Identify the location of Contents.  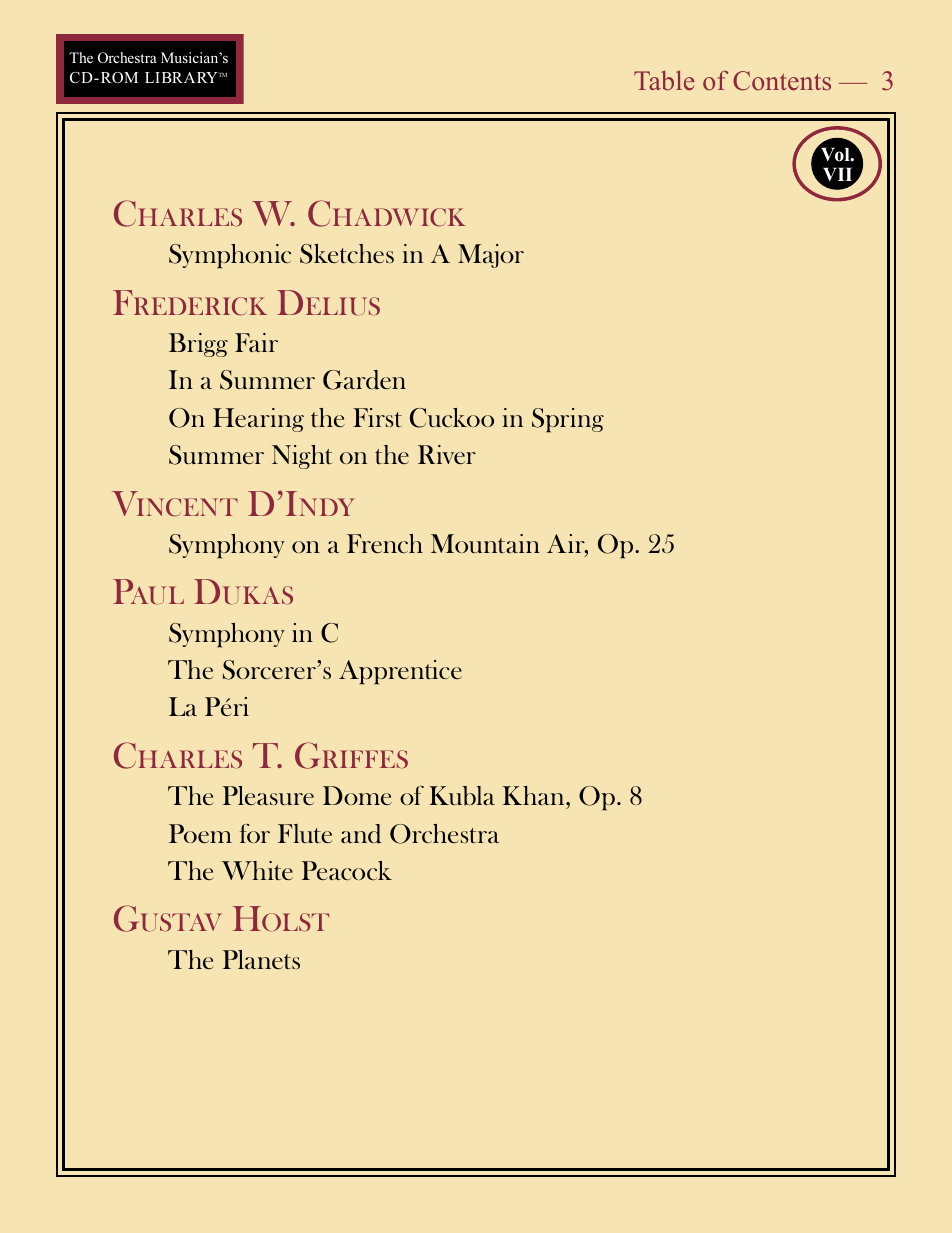
(782, 81).
